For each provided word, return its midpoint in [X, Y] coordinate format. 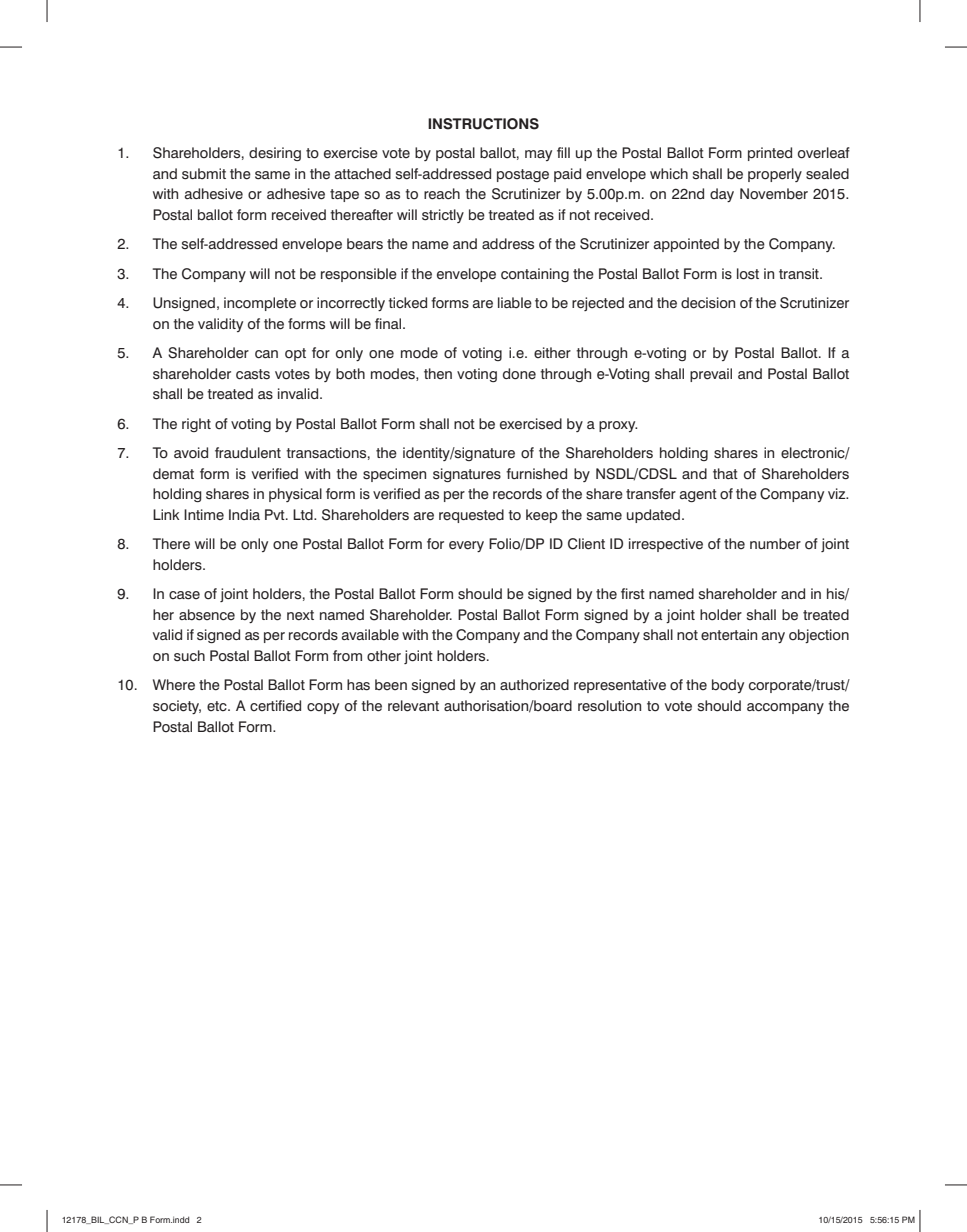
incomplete [260, 304]
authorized [534, 685]
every [466, 546]
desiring [275, 154]
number [775, 544]
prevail [711, 375]
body [728, 686]
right [196, 425]
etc [218, 706]
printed [770, 154]
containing [535, 275]
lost [748, 274]
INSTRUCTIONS [483, 124]
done [519, 374]
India [244, 514]
